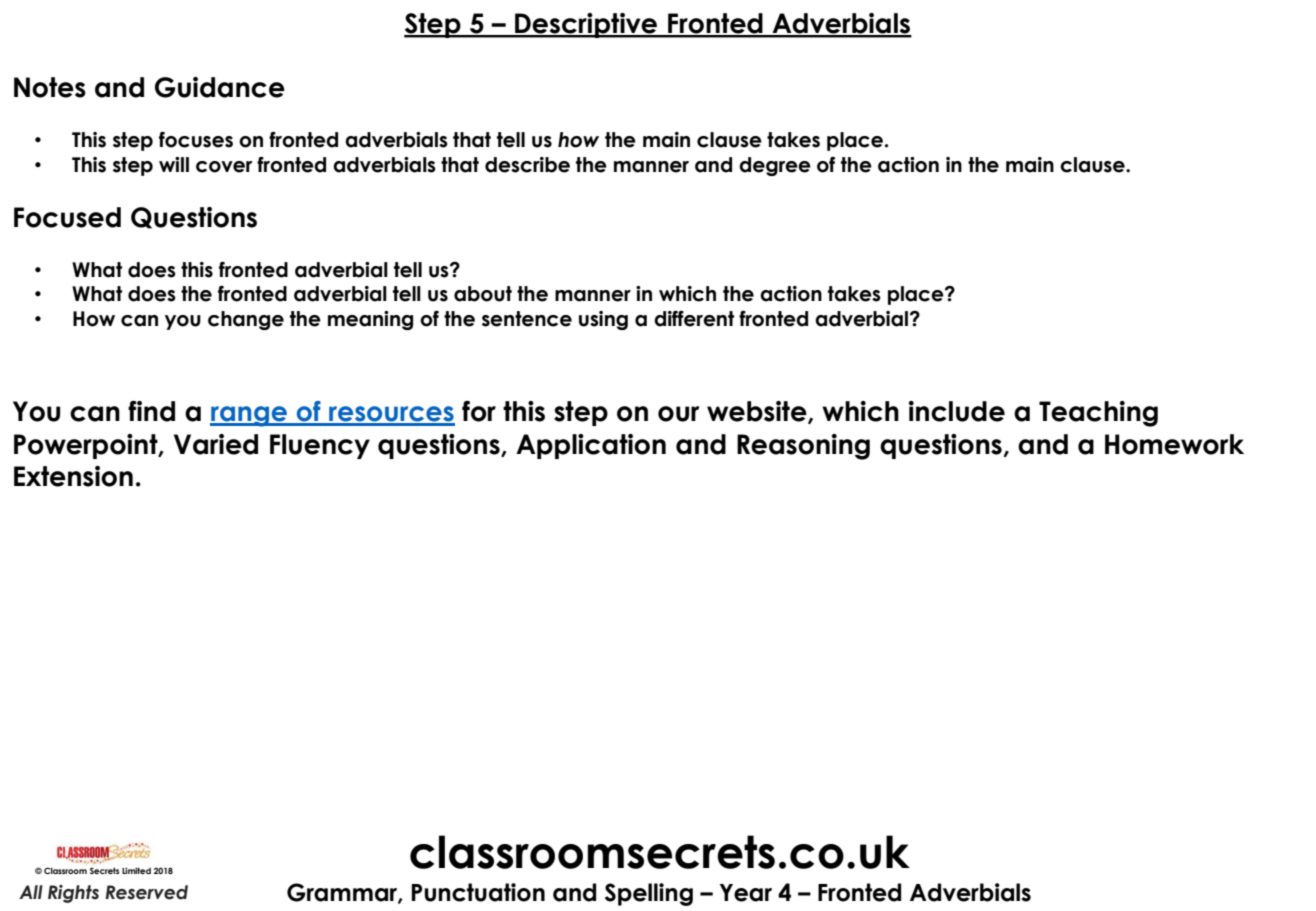 This screenshot has height=911, width=1316. What do you see at coordinates (586, 25) in the screenshot?
I see `Descriptive` at bounding box center [586, 25].
